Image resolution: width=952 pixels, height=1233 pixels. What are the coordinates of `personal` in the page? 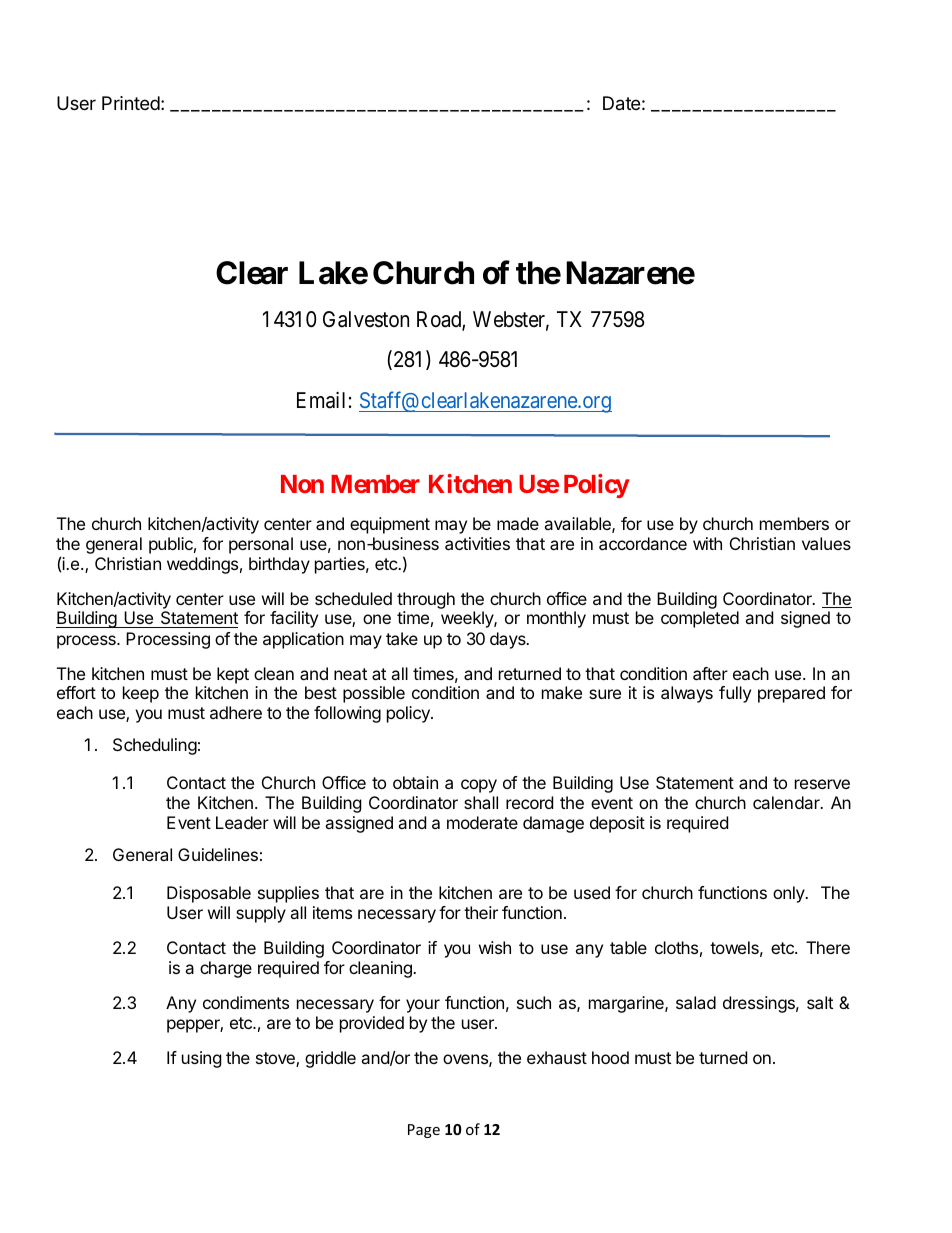 It's located at (261, 545).
